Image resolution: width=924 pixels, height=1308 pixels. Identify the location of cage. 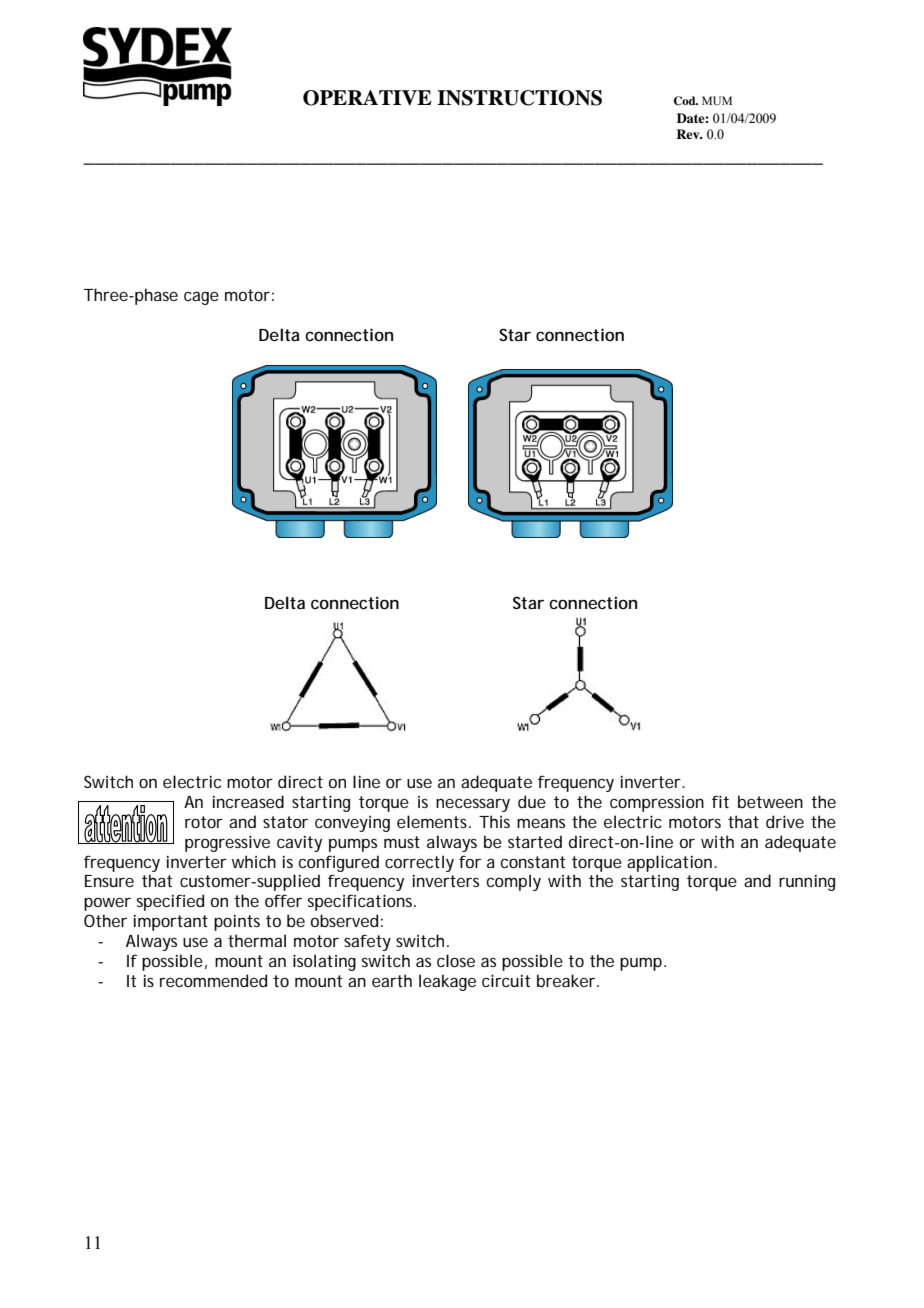
(201, 298).
